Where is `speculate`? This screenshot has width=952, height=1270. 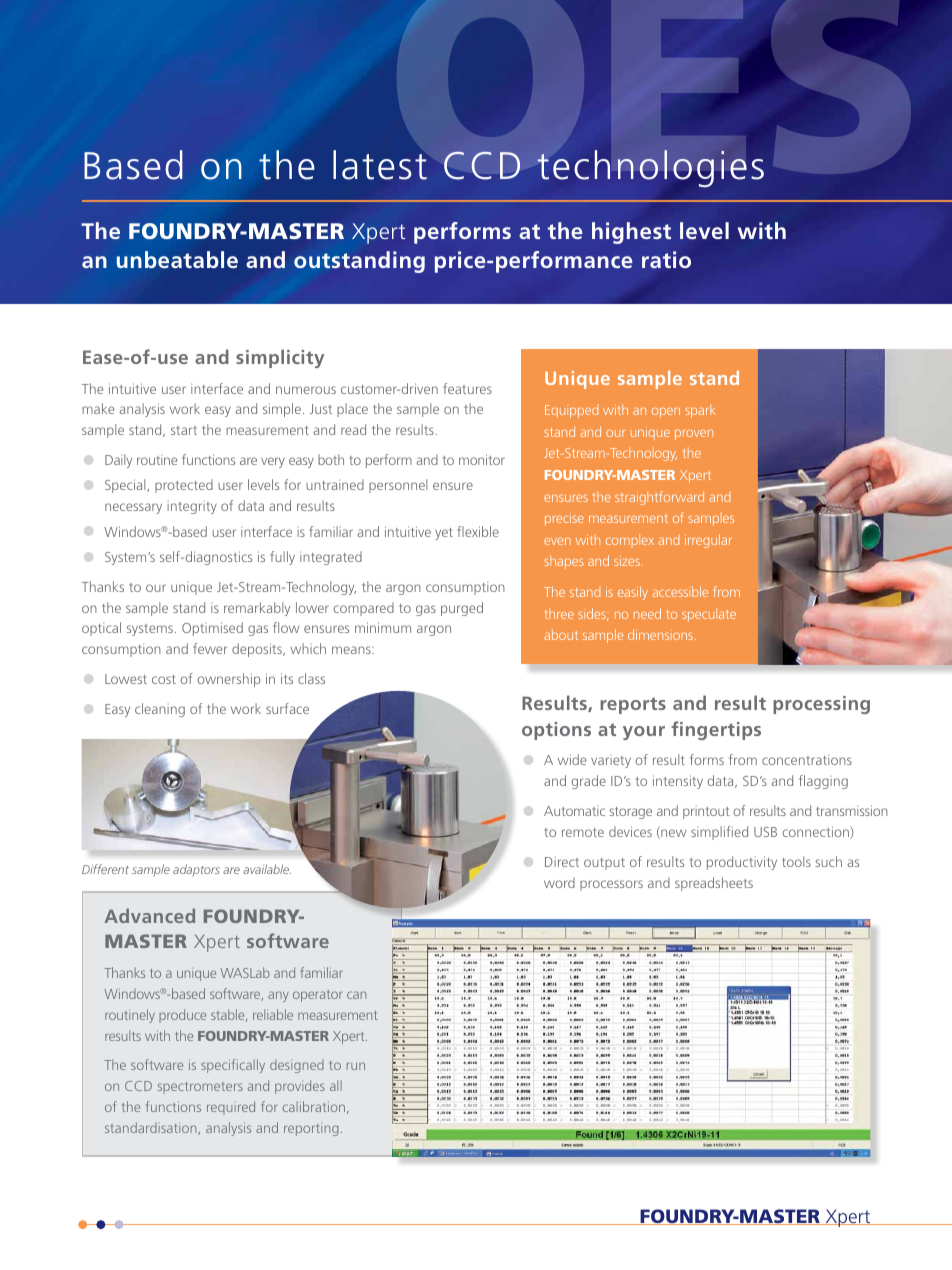 speculate is located at coordinates (709, 615).
